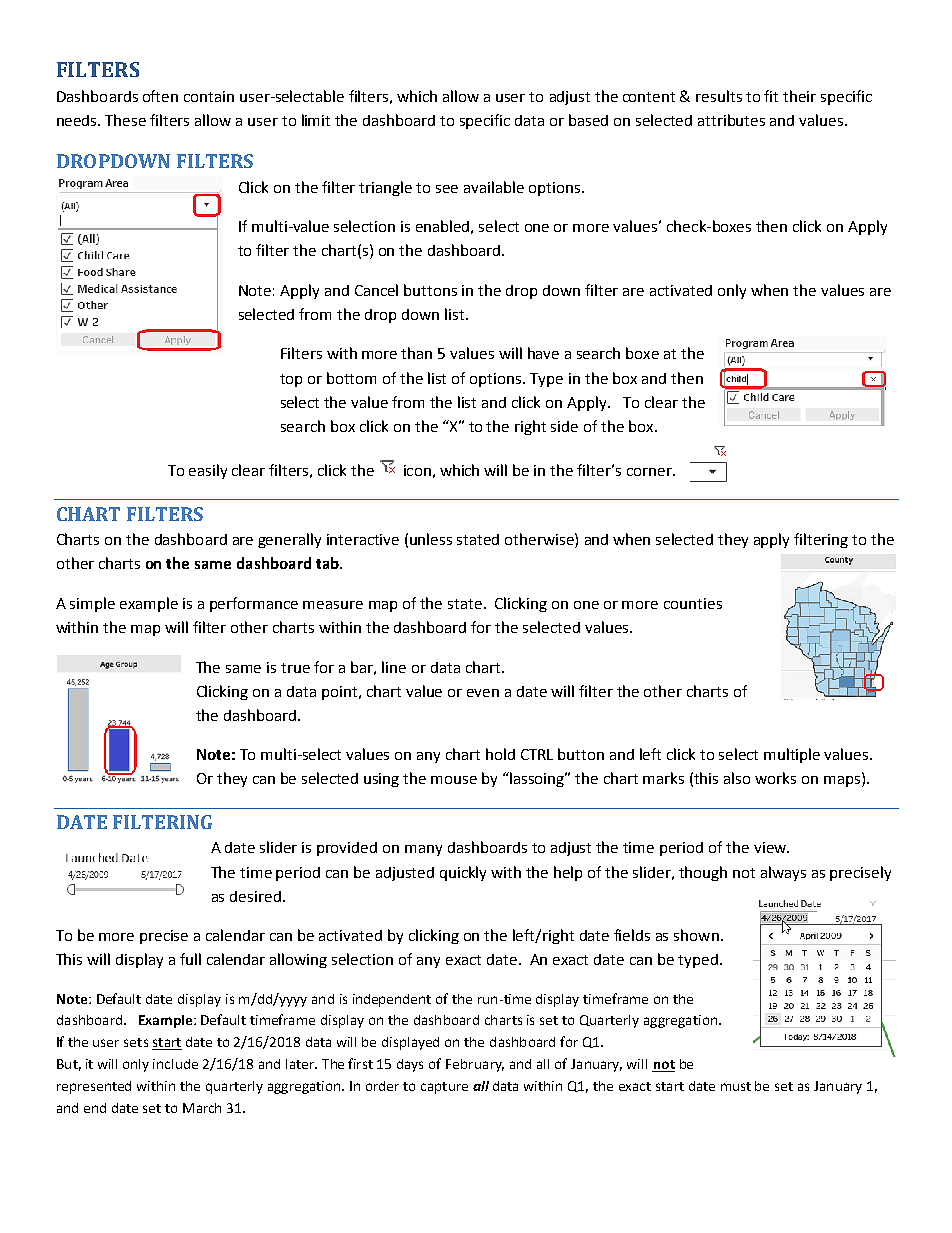 This screenshot has width=952, height=1233. What do you see at coordinates (423, 850) in the screenshot?
I see `many` at bounding box center [423, 850].
